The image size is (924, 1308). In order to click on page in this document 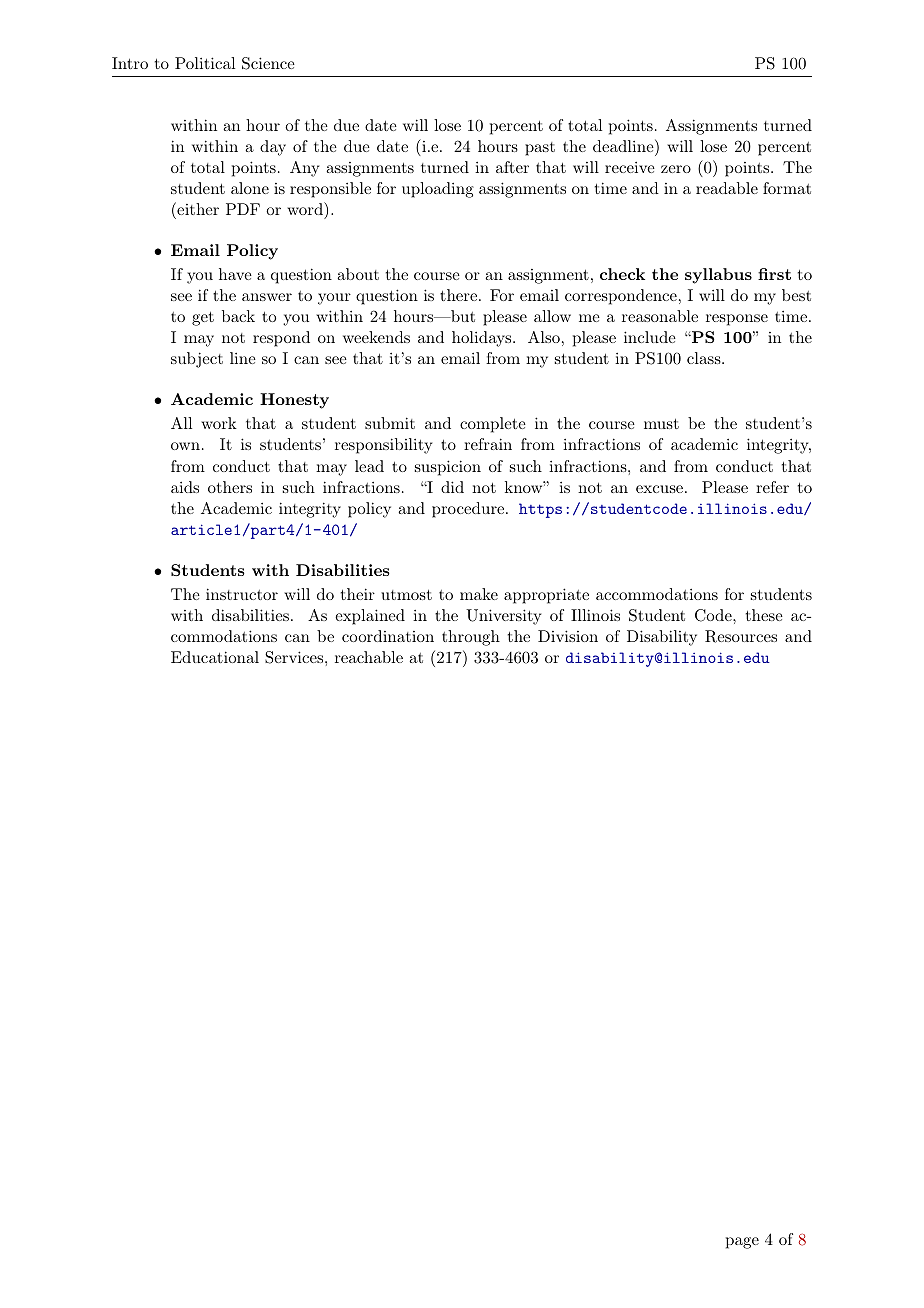, I will do `click(742, 1243)`.
